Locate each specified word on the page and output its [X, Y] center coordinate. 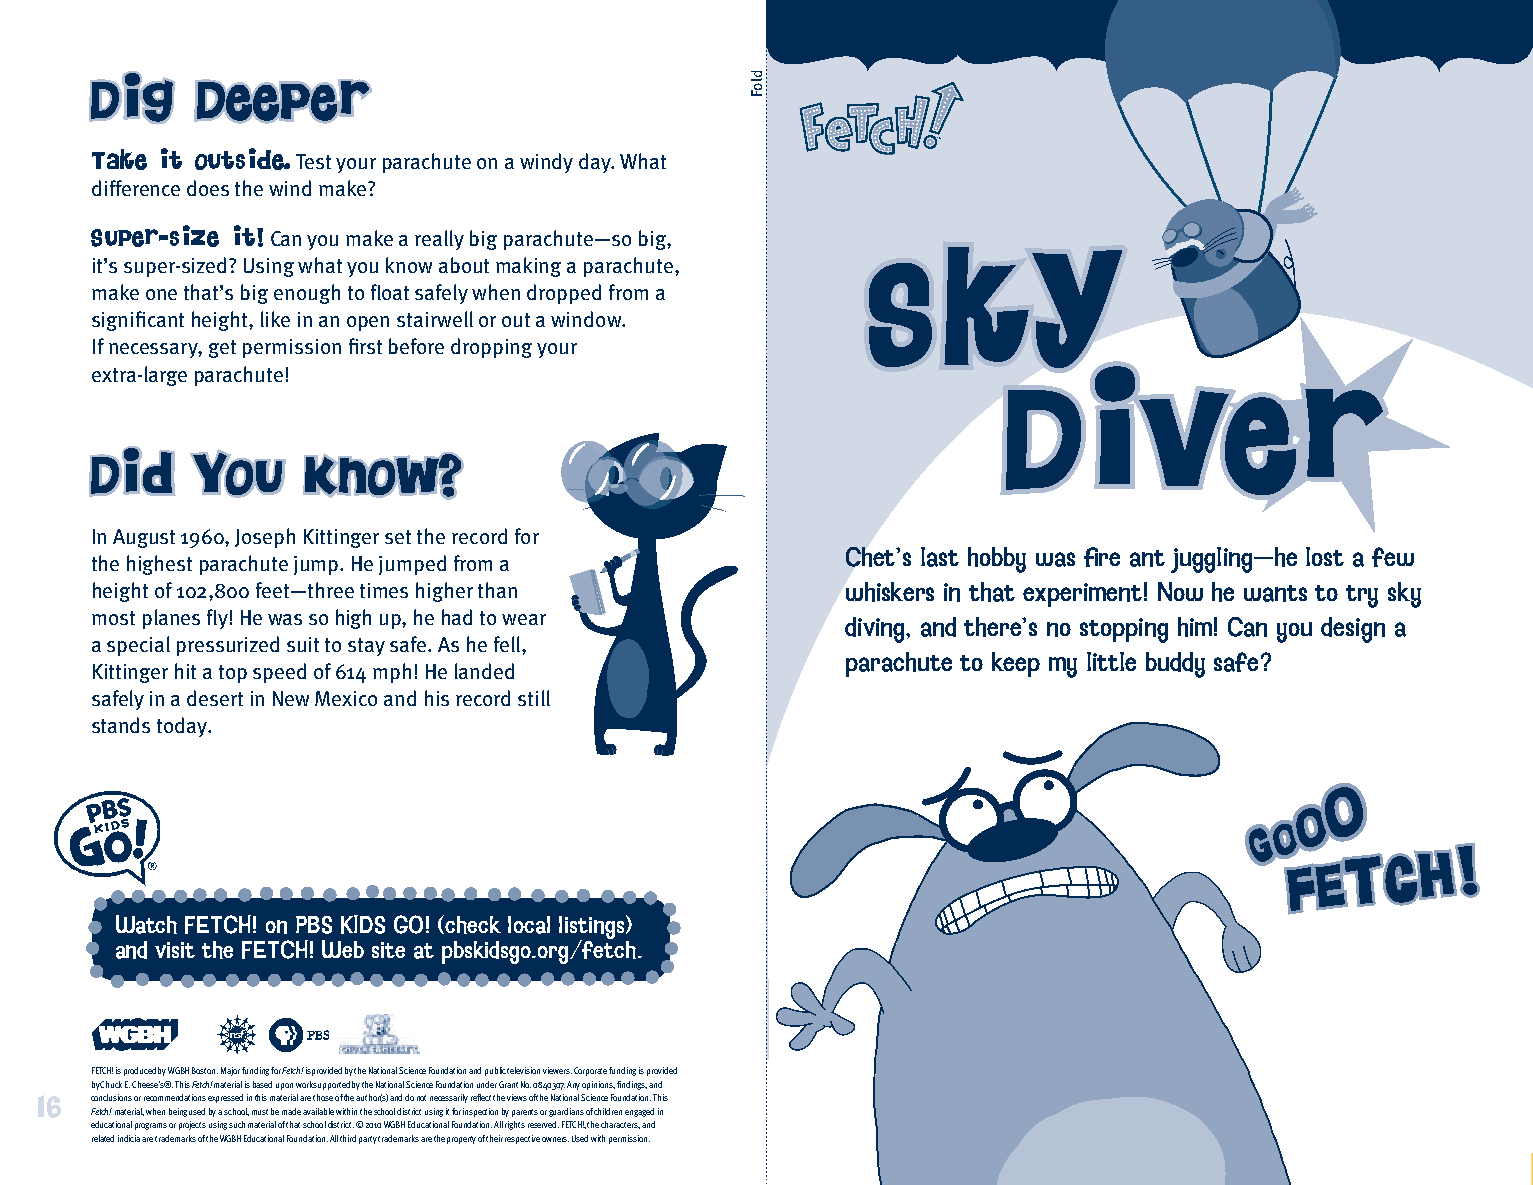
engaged [639, 1112]
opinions [598, 1085]
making [528, 267]
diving [876, 630]
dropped [564, 294]
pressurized [228, 646]
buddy [1175, 665]
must [260, 1112]
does [208, 188]
